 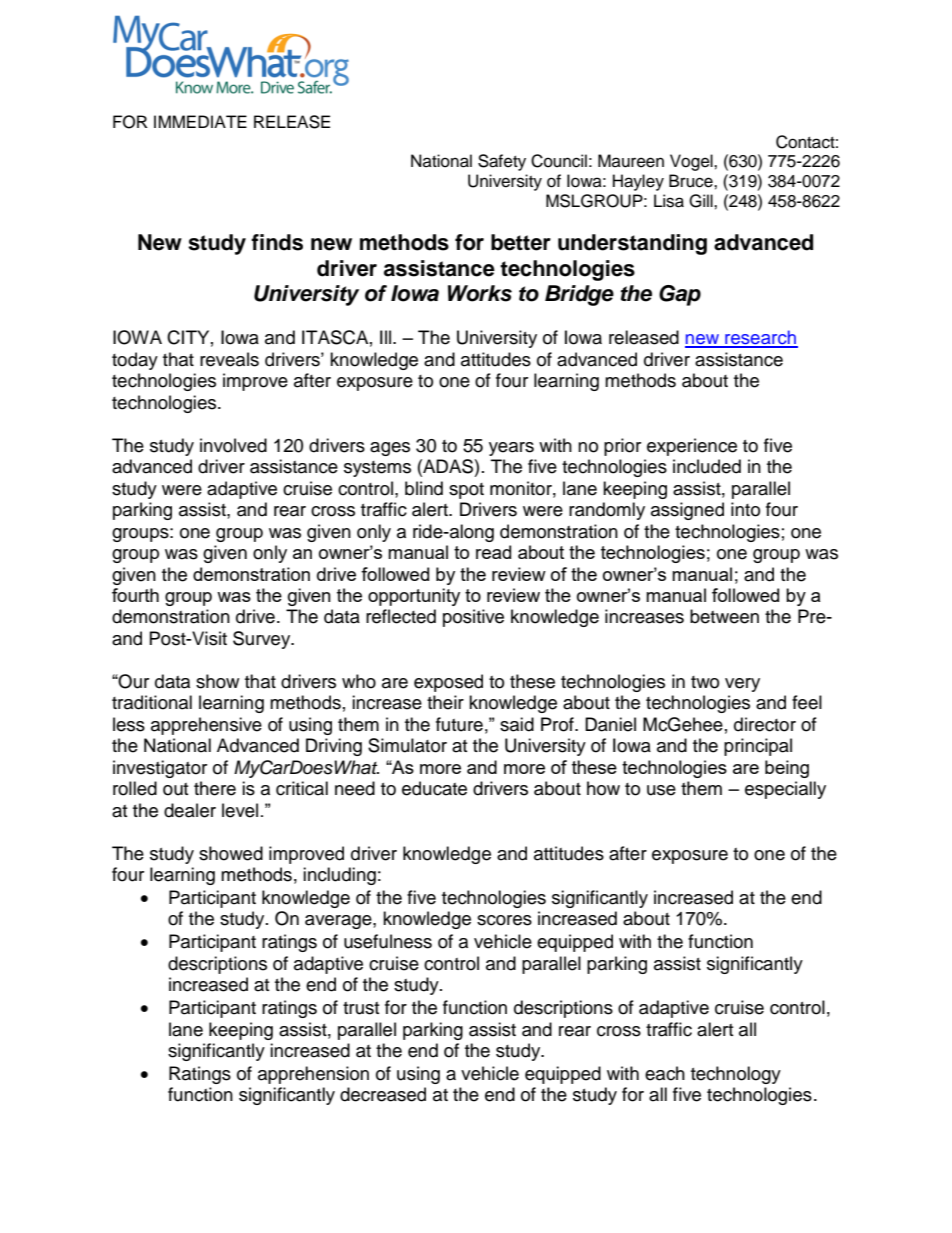 What do you see at coordinates (459, 724) in the screenshot?
I see `future` at bounding box center [459, 724].
